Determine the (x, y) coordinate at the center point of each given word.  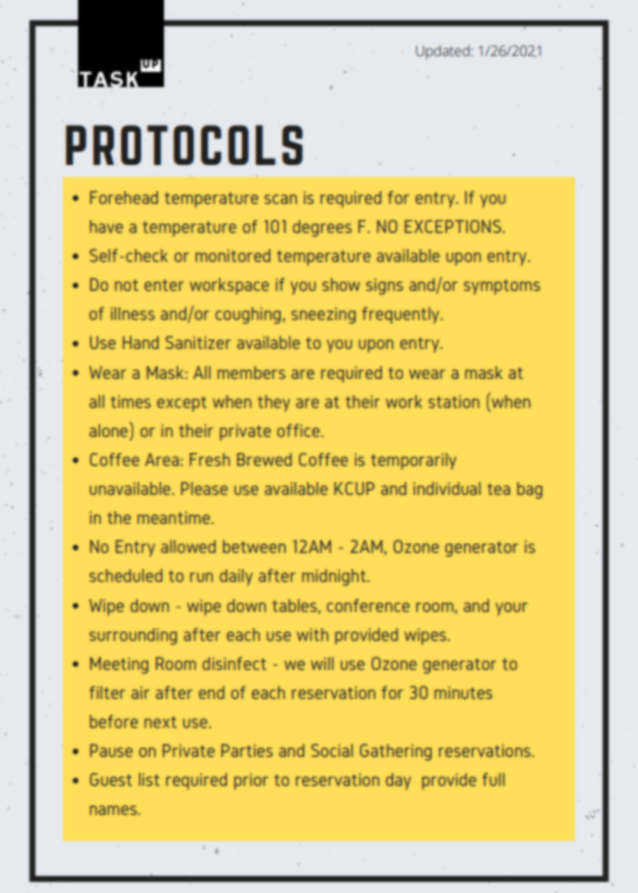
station (453, 401)
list (149, 779)
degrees (322, 228)
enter (164, 285)
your (511, 609)
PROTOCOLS (184, 145)
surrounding (133, 636)
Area (162, 459)
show (341, 284)
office (299, 430)
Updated (444, 52)
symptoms (502, 287)
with (312, 634)
